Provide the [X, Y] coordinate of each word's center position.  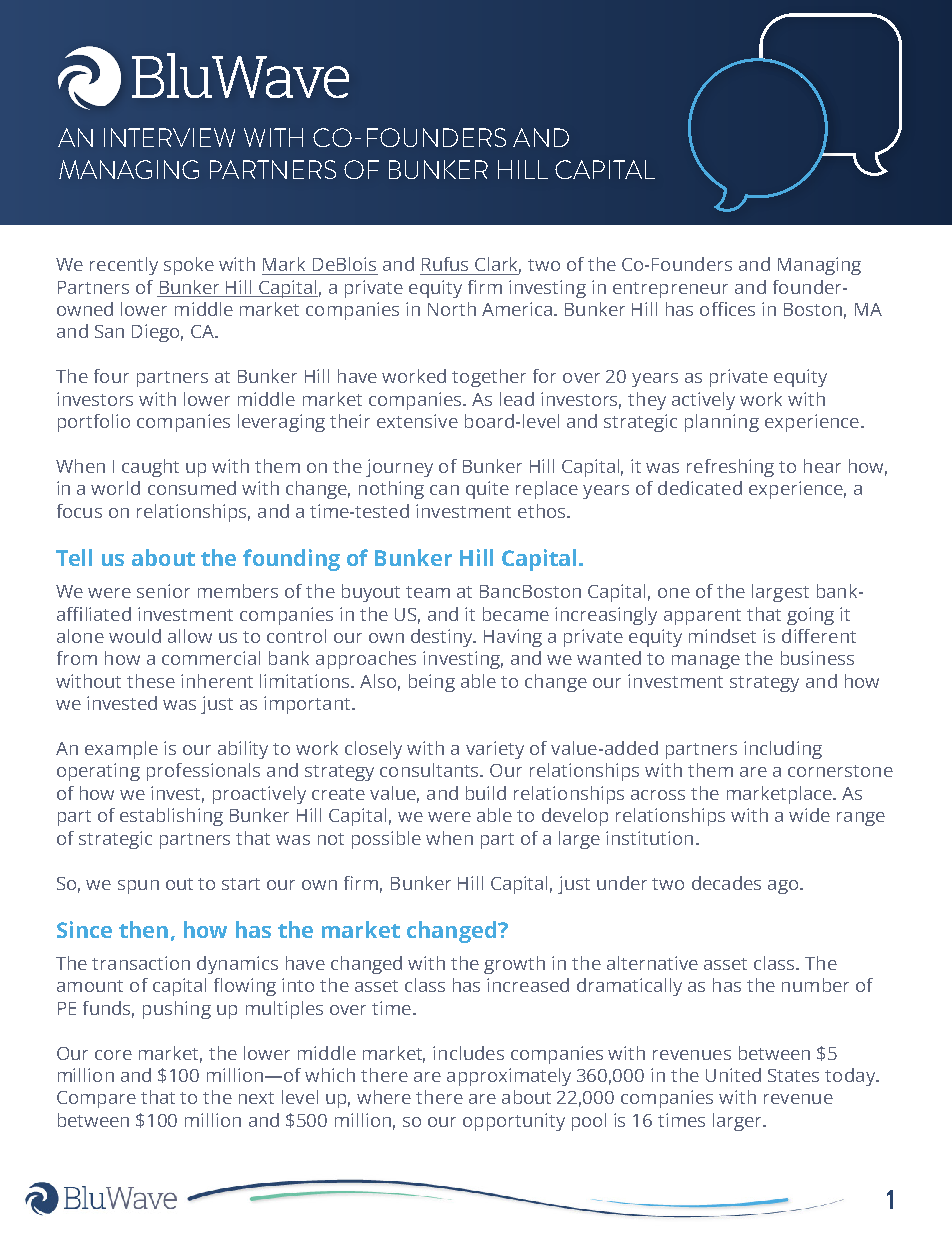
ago [784, 887]
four [111, 376]
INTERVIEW [169, 137]
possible [386, 840]
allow [190, 636]
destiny [443, 638]
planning [722, 423]
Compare [96, 1099]
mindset [722, 636]
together [489, 378]
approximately [509, 1077]
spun [138, 887]
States [793, 1075]
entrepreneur [670, 290]
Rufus [445, 264]
